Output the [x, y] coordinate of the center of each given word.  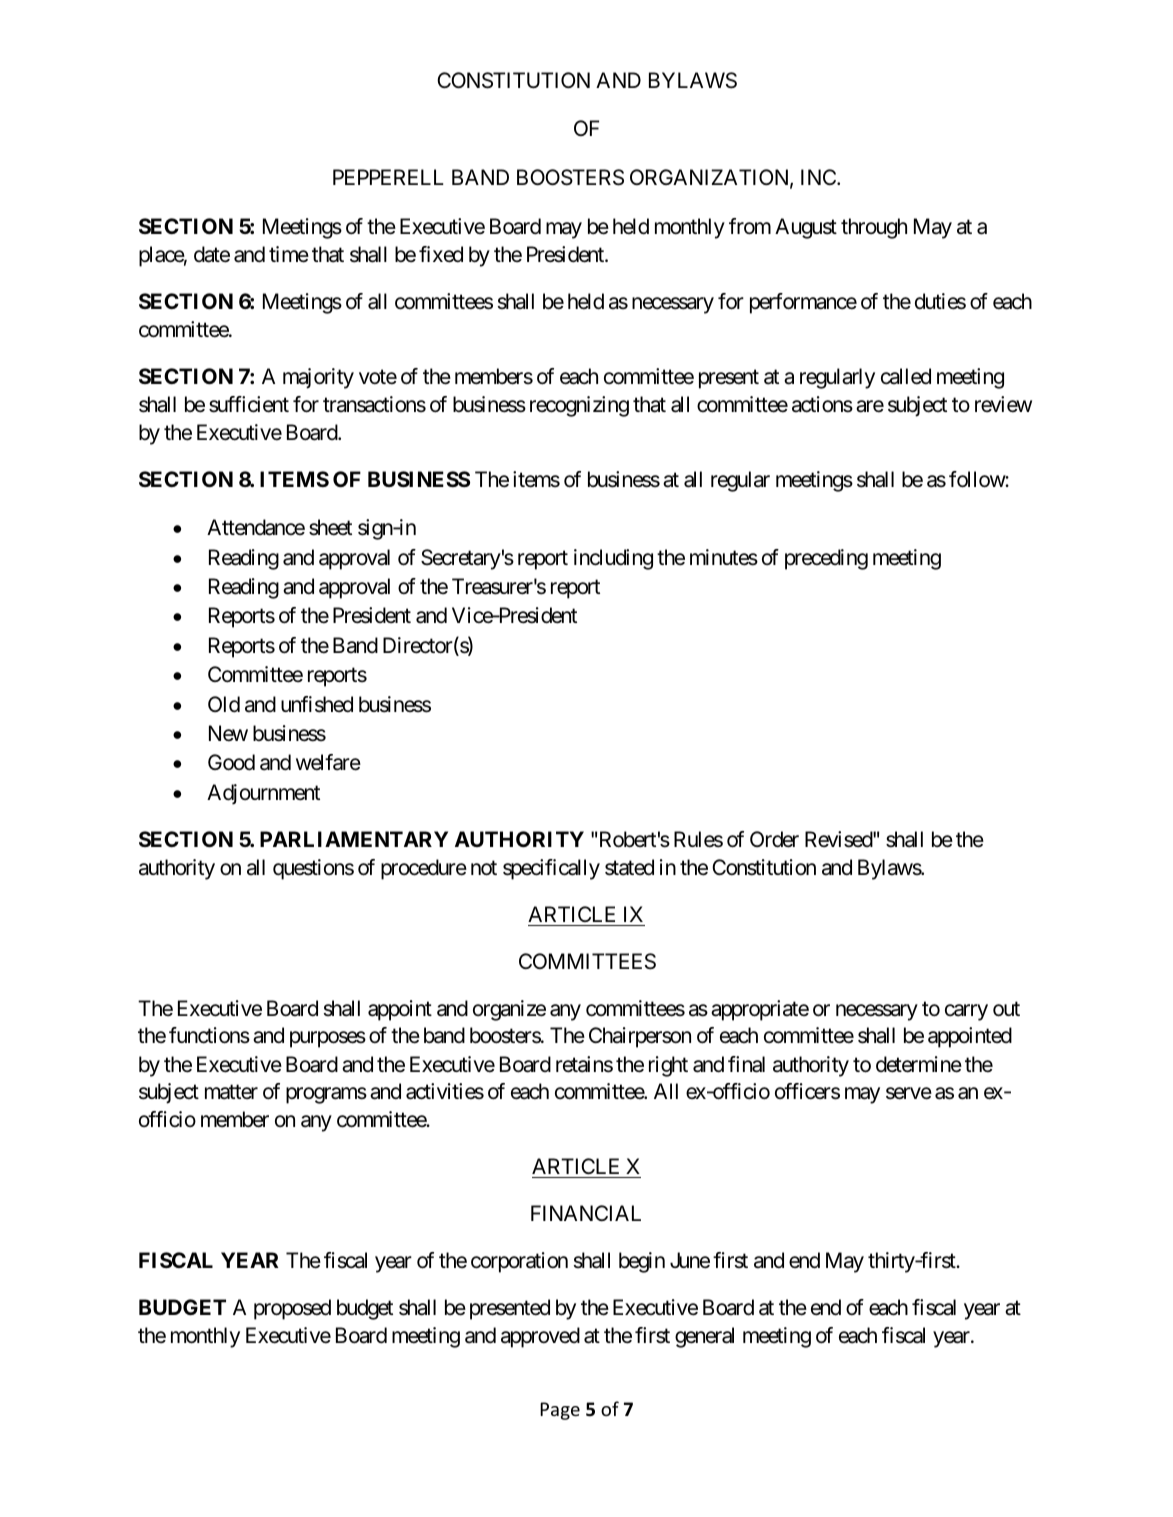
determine [919, 1064]
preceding [826, 559]
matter [231, 1092]
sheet [330, 527]
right [668, 1066]
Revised [839, 839]
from [750, 226]
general [704, 1337]
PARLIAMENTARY [354, 839]
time [289, 254]
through [874, 228]
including [613, 559]
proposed [292, 1309]
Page [560, 1411]
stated [629, 867]
